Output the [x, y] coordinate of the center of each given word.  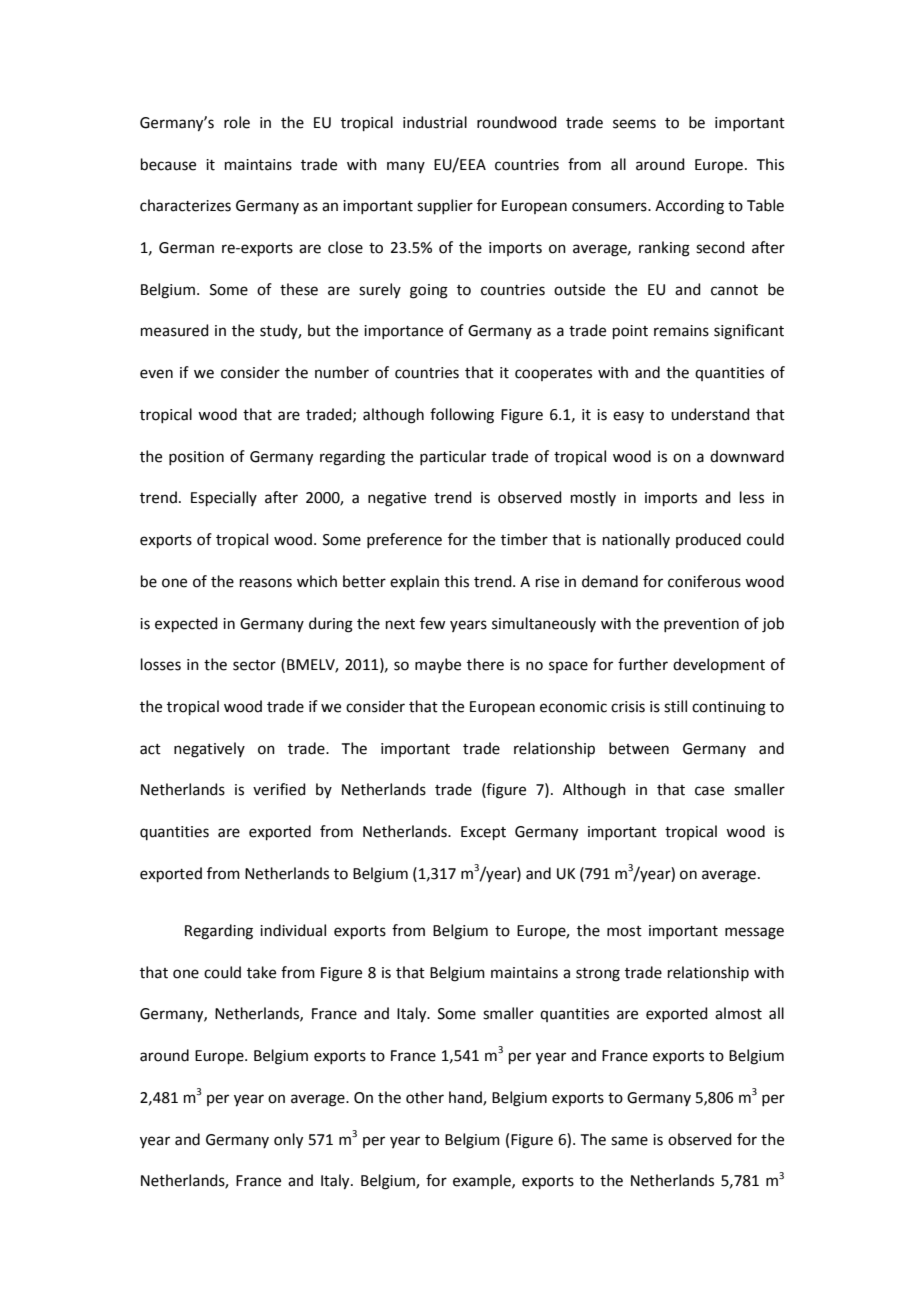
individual [293, 930]
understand [710, 414]
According [689, 207]
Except [483, 833]
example [483, 1181]
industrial [435, 122]
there [485, 664]
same [629, 1141]
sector [254, 665]
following [462, 416]
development [719, 665]
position [196, 458]
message [754, 933]
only [288, 1141]
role [237, 122]
